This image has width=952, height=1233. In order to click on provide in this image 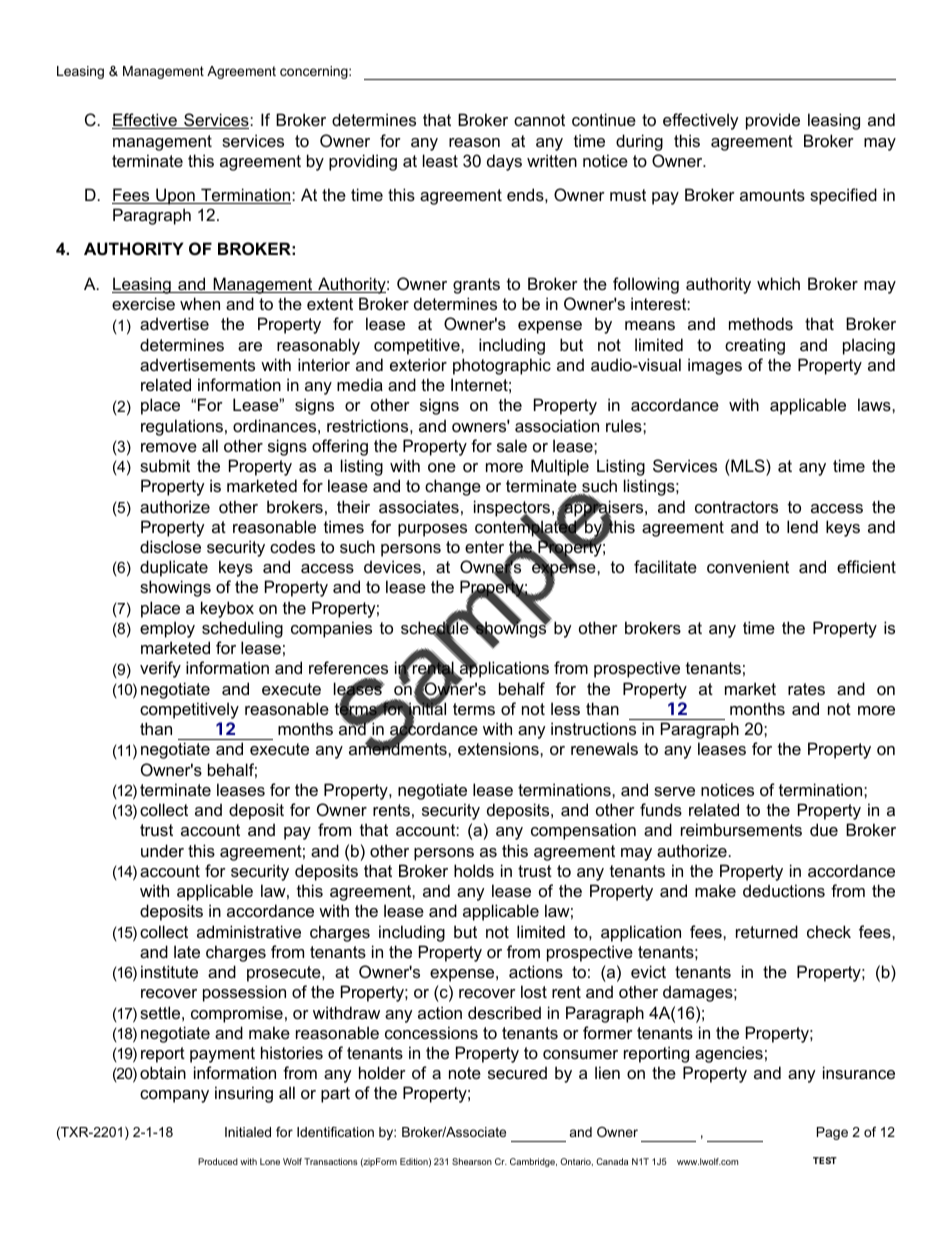, I will do `click(773, 121)`.
